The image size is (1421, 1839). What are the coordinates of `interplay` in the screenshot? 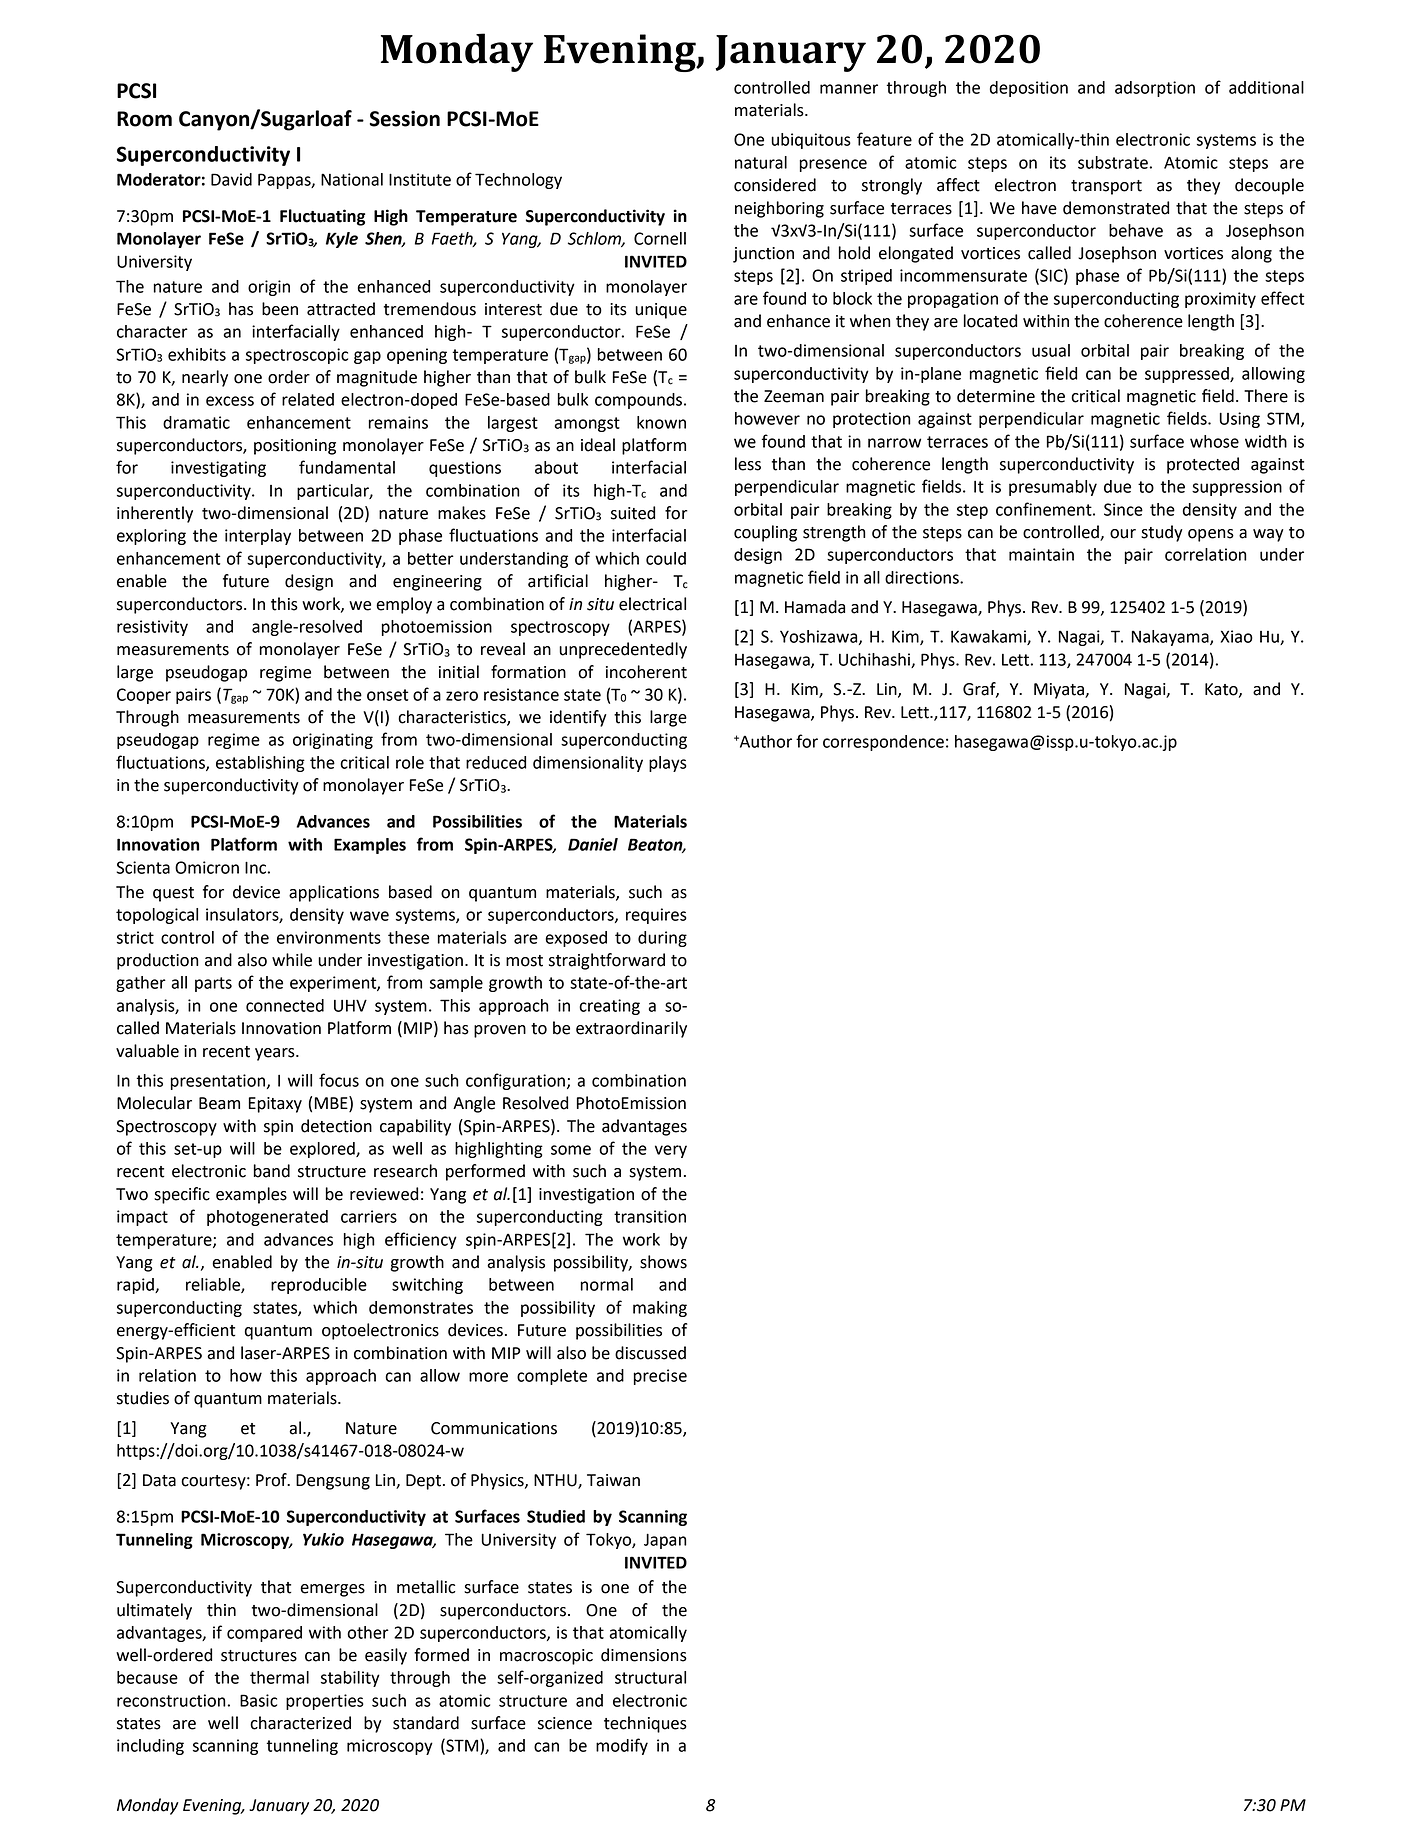 It's located at (258, 537).
